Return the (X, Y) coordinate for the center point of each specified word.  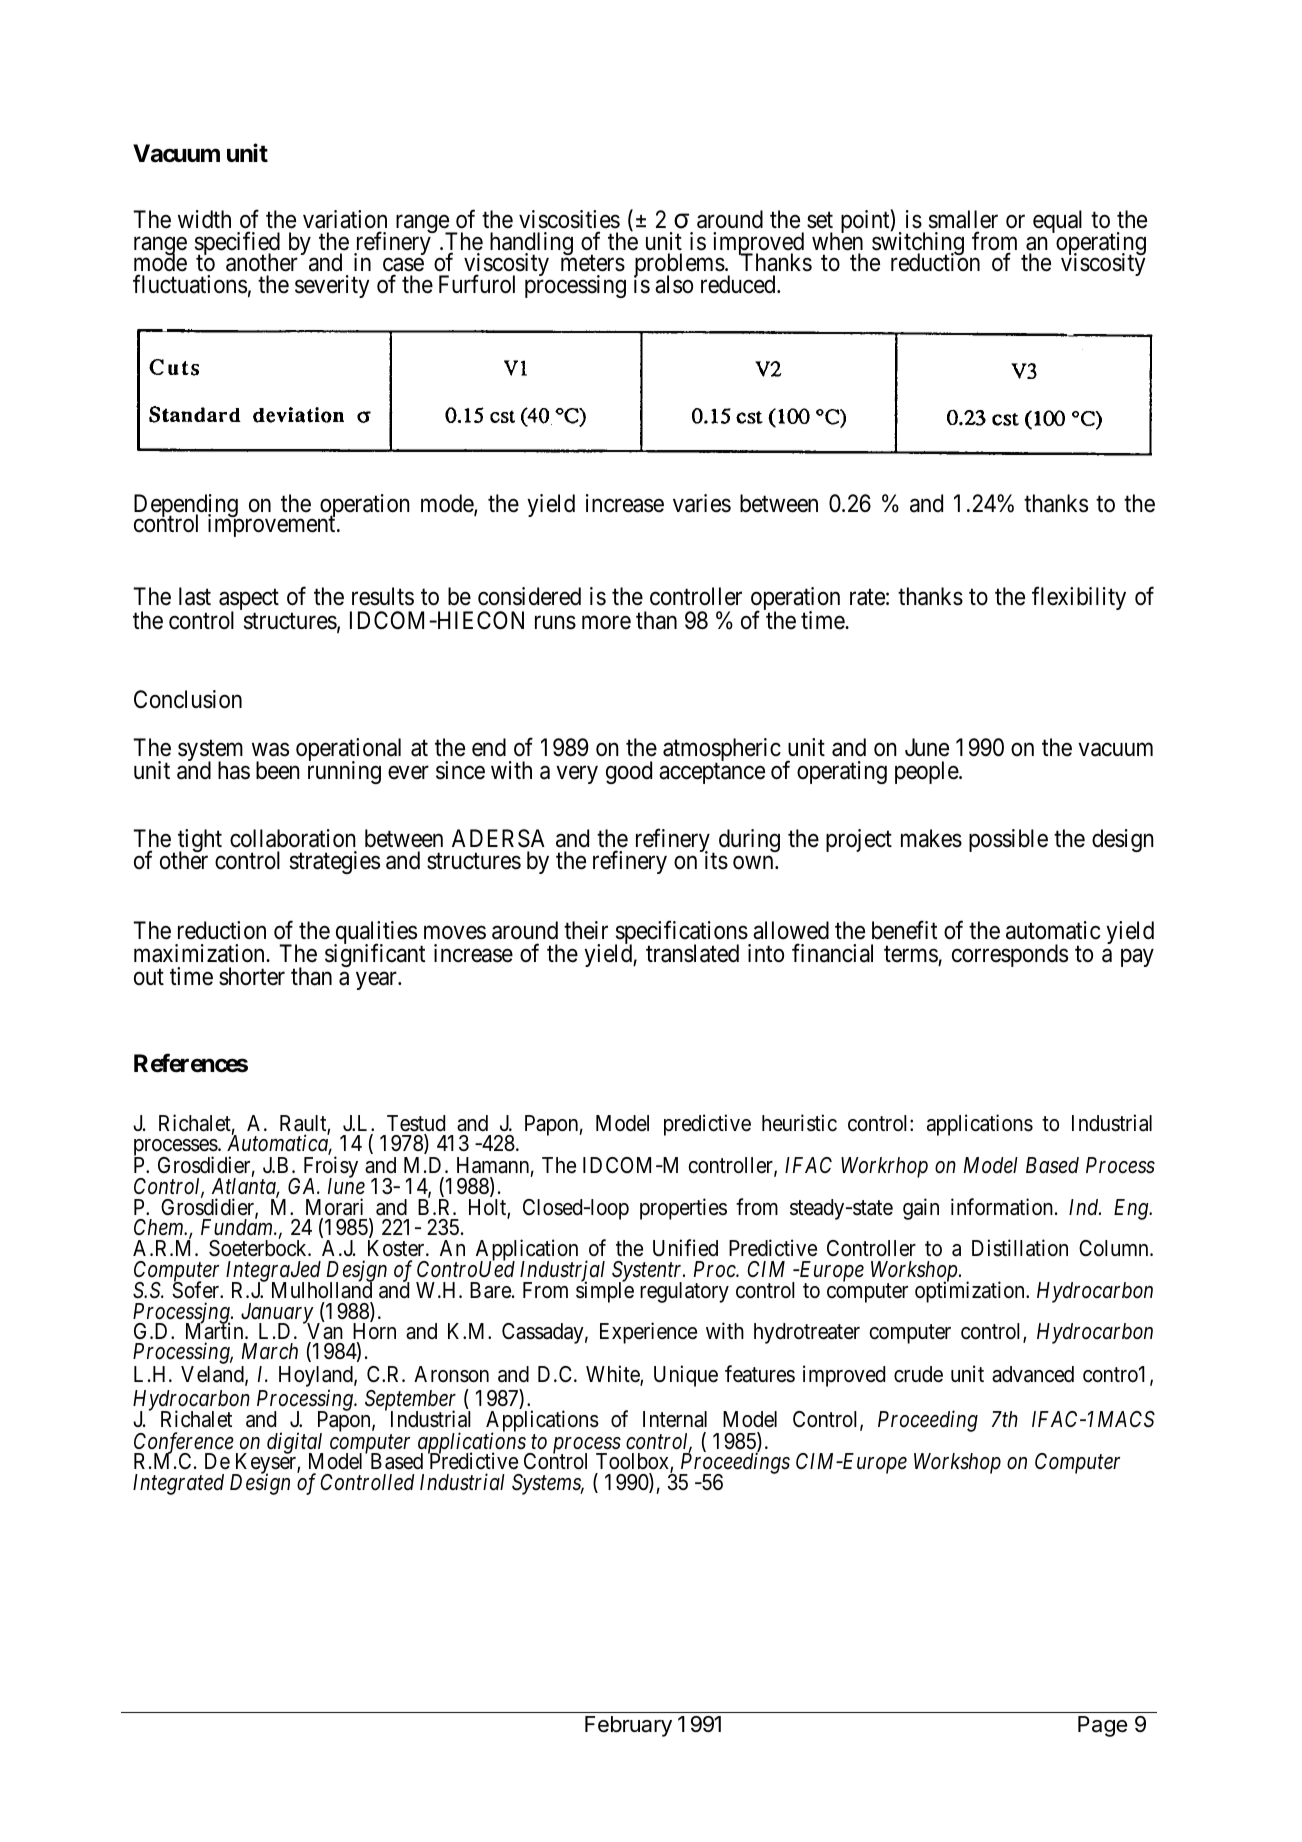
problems (679, 266)
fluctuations (190, 284)
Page (1102, 1726)
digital (295, 1444)
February (628, 1726)
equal (1057, 221)
